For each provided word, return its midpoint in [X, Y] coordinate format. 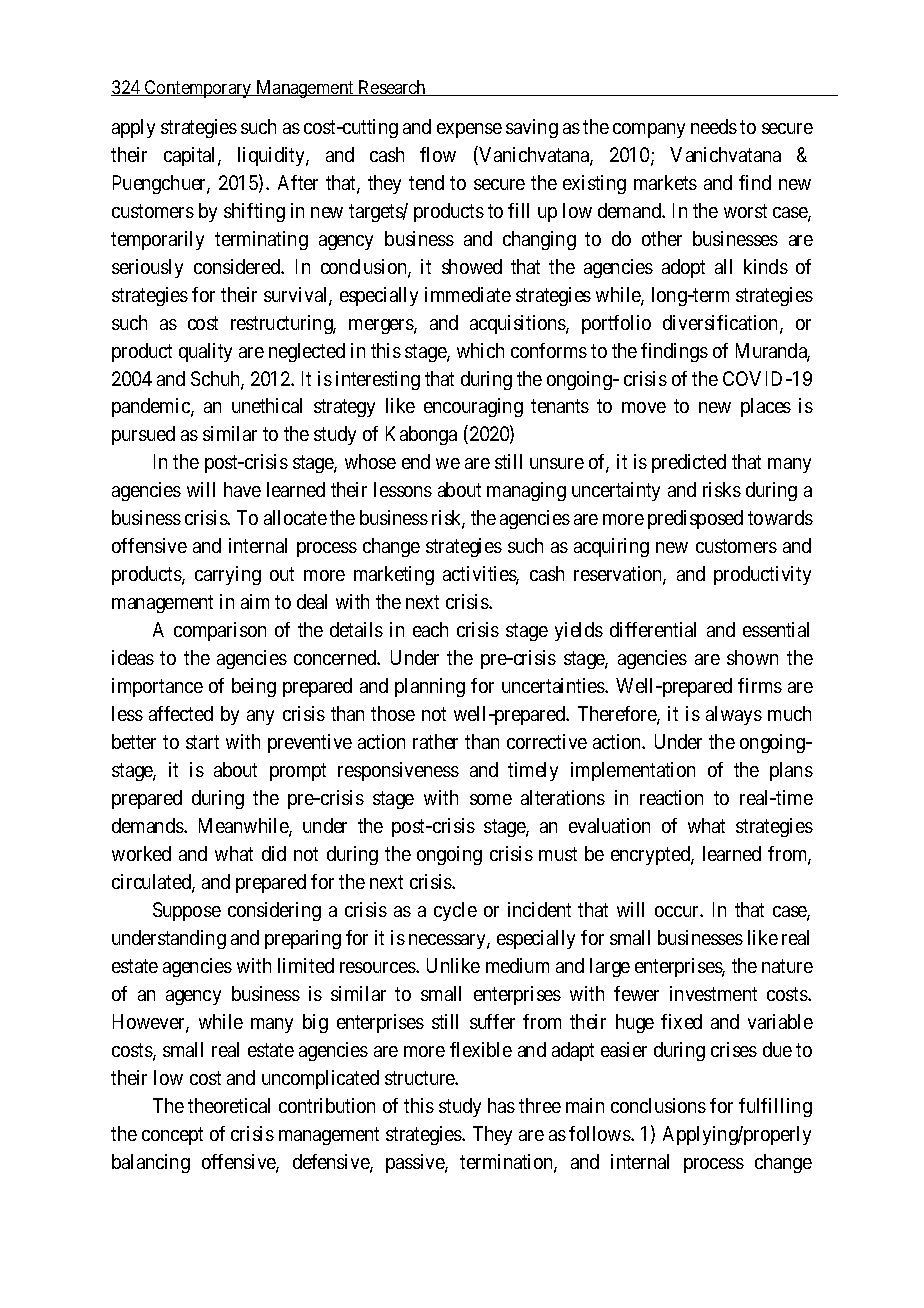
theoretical [229, 1105]
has [501, 1105]
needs [714, 126]
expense [469, 130]
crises [734, 1049]
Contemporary [198, 89]
